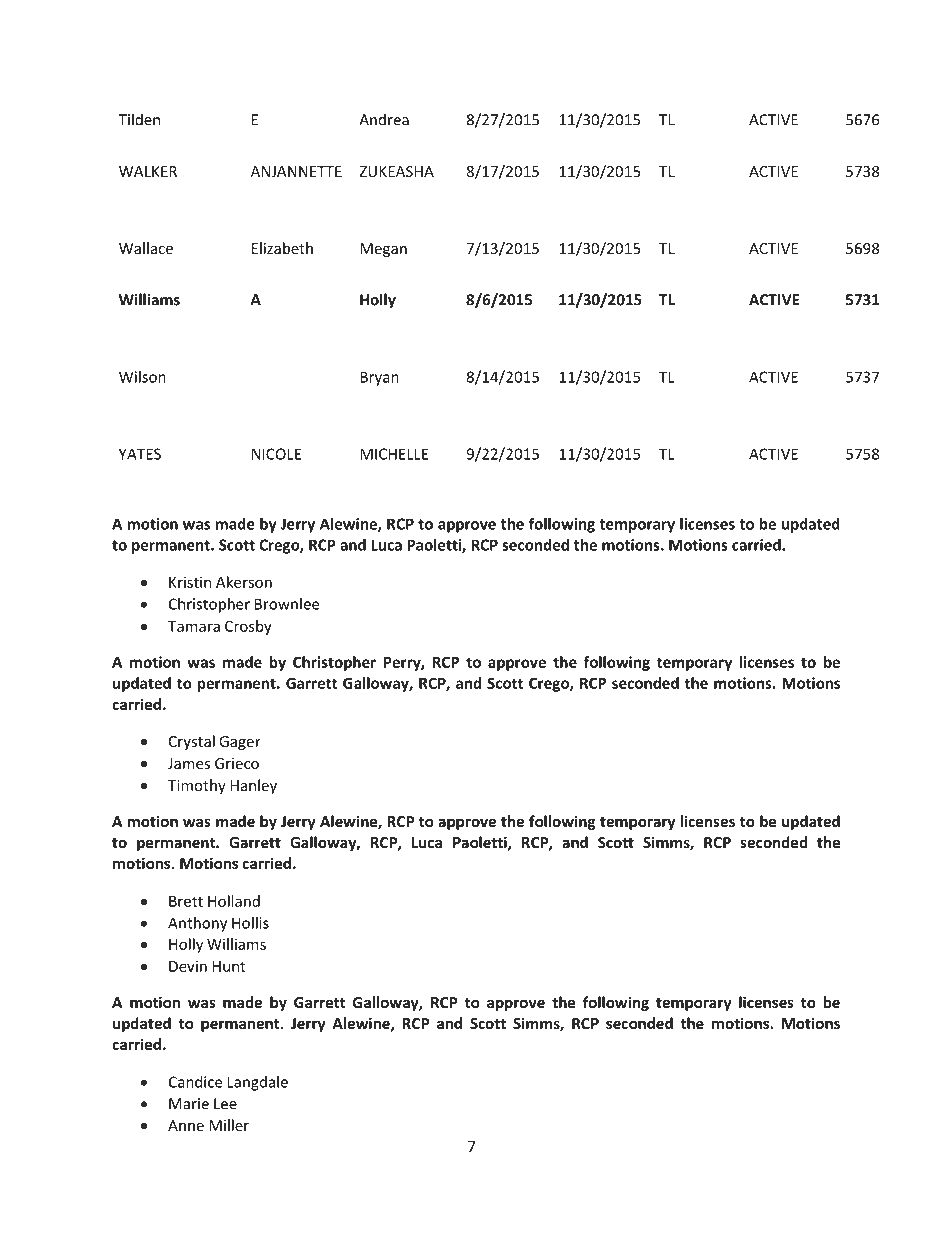  I want to click on Brownlee, so click(287, 604).
